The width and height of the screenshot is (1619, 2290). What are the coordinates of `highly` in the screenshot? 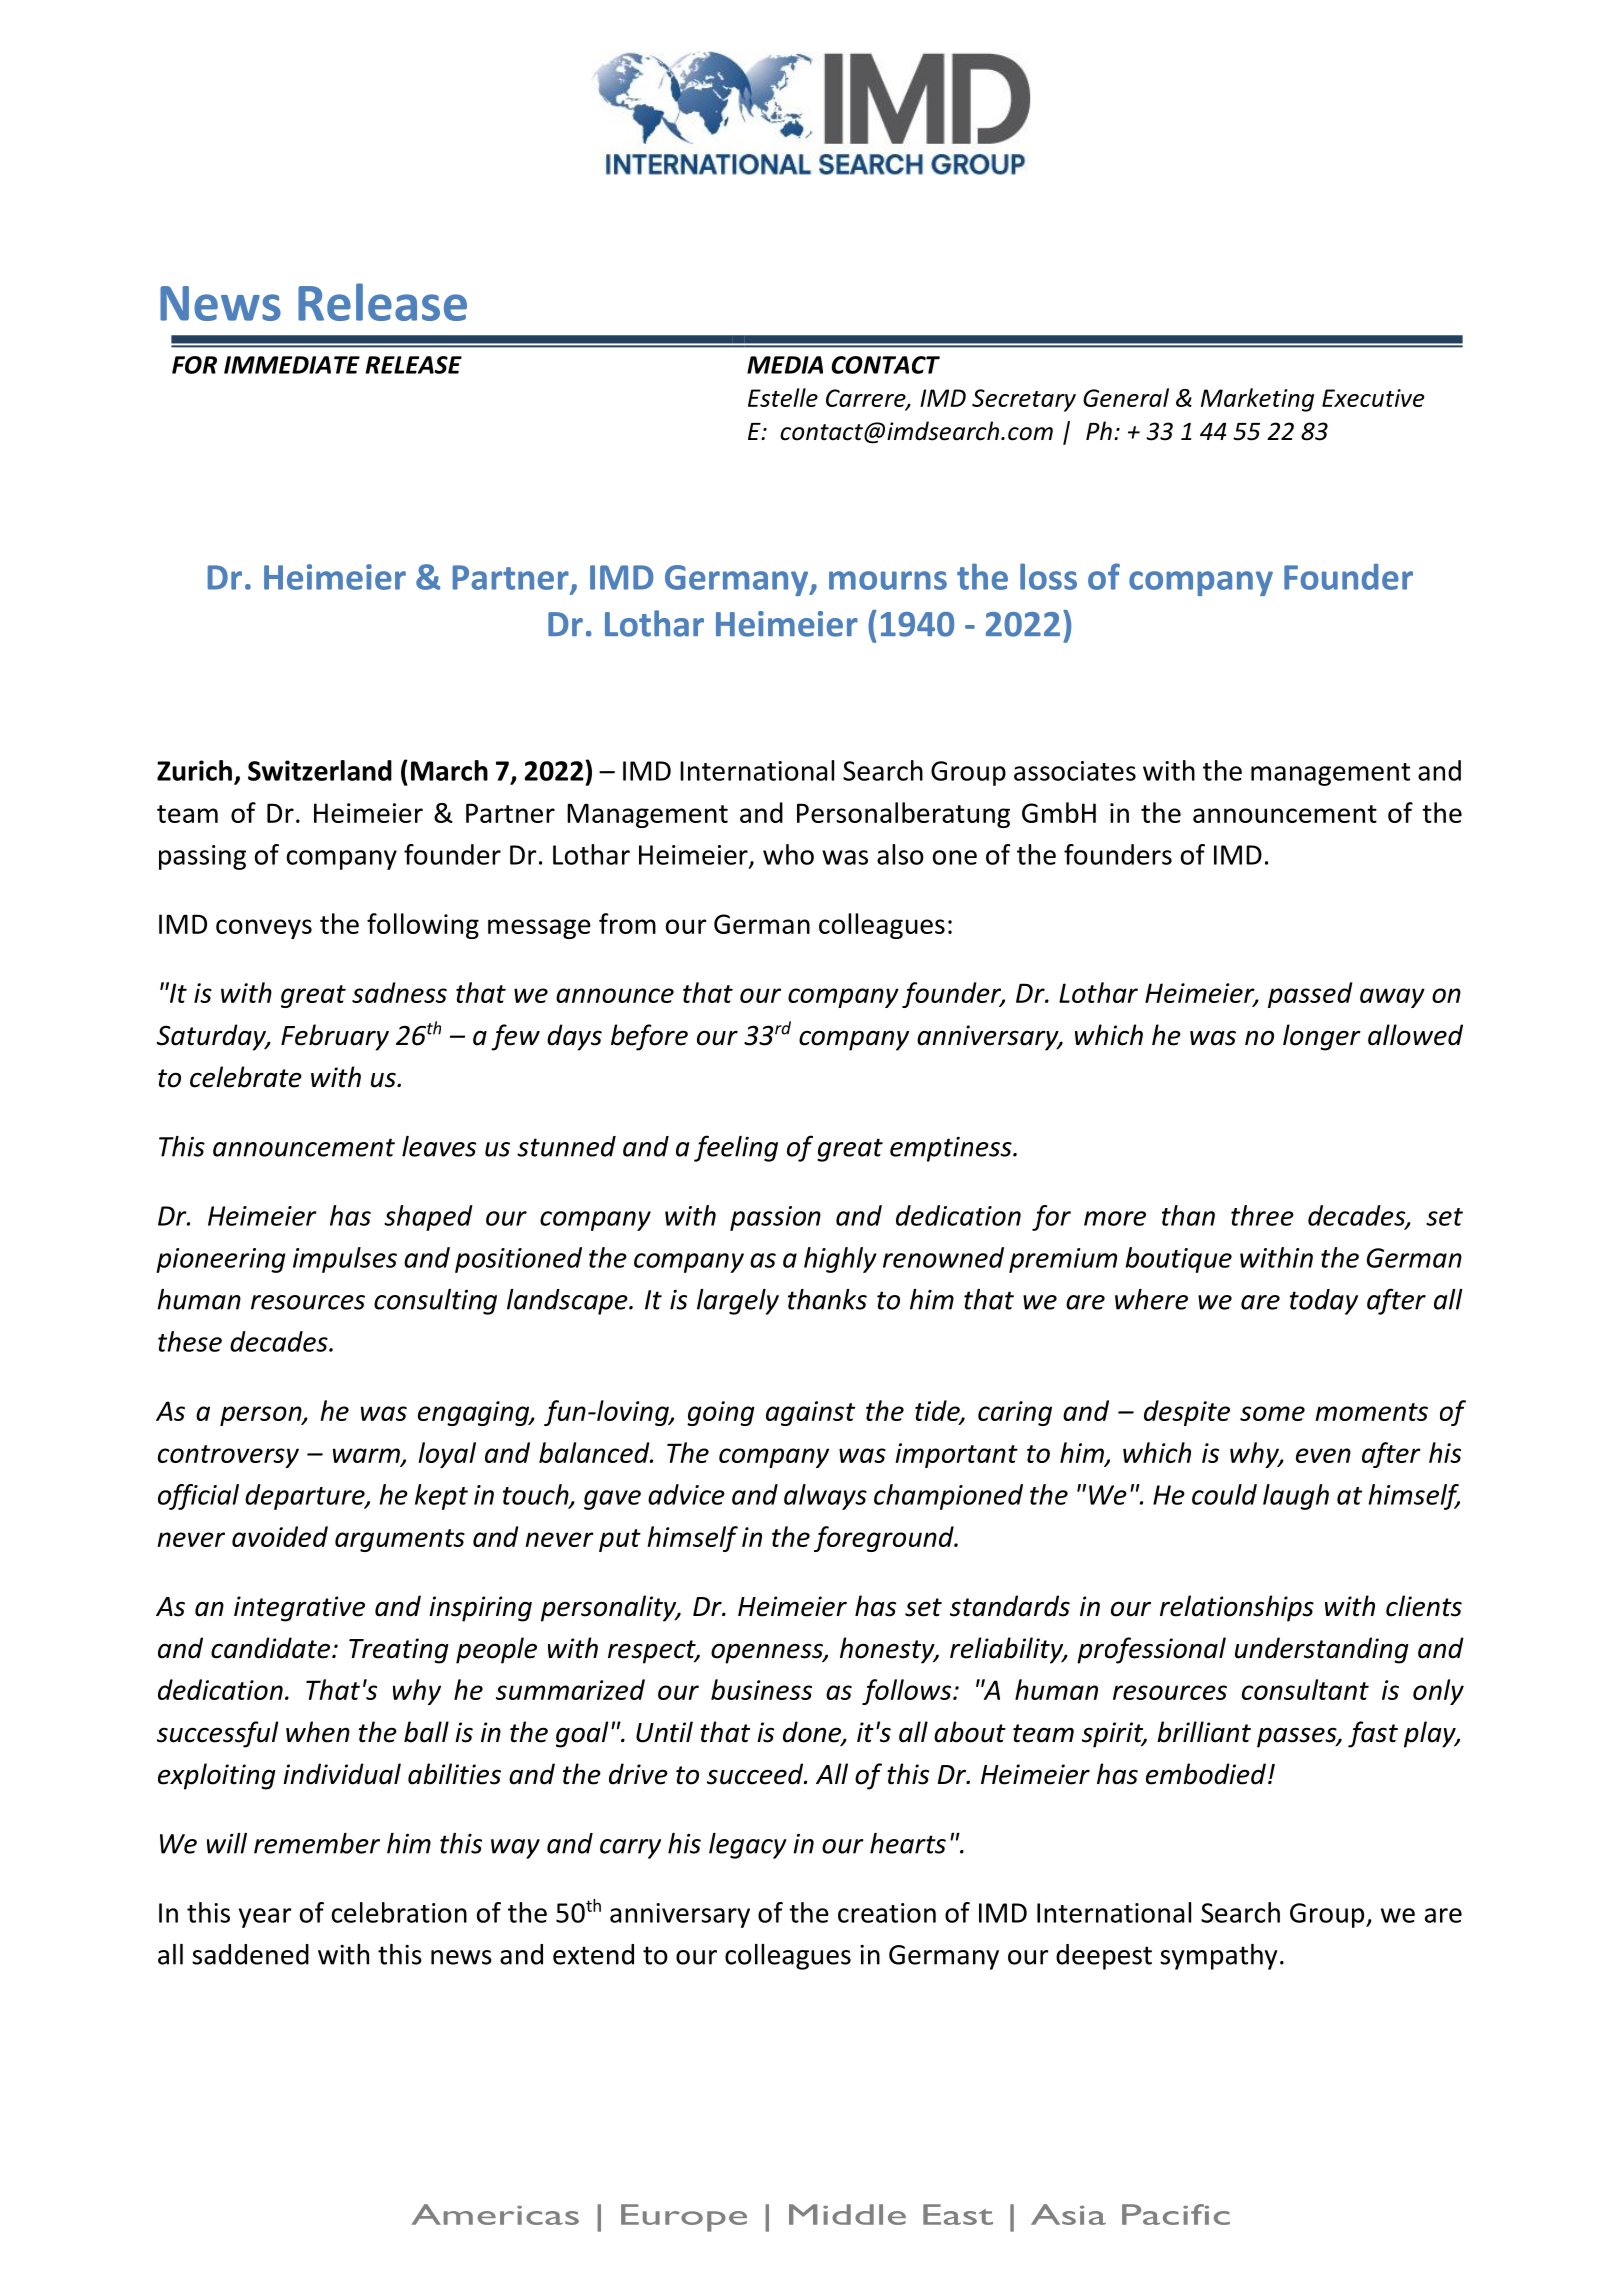 It's located at (840, 1260).
